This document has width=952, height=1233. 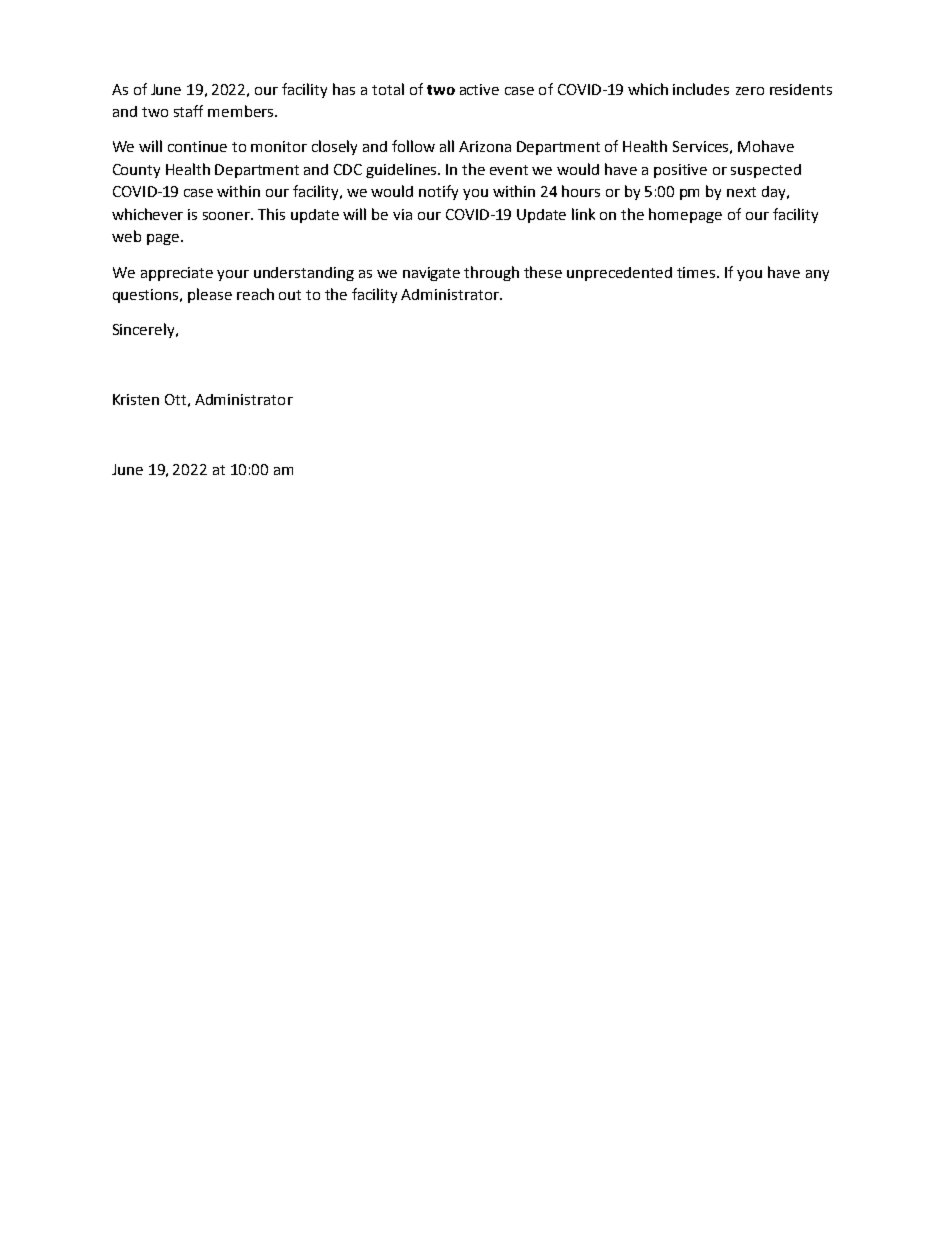 I want to click on staff, so click(x=188, y=111).
